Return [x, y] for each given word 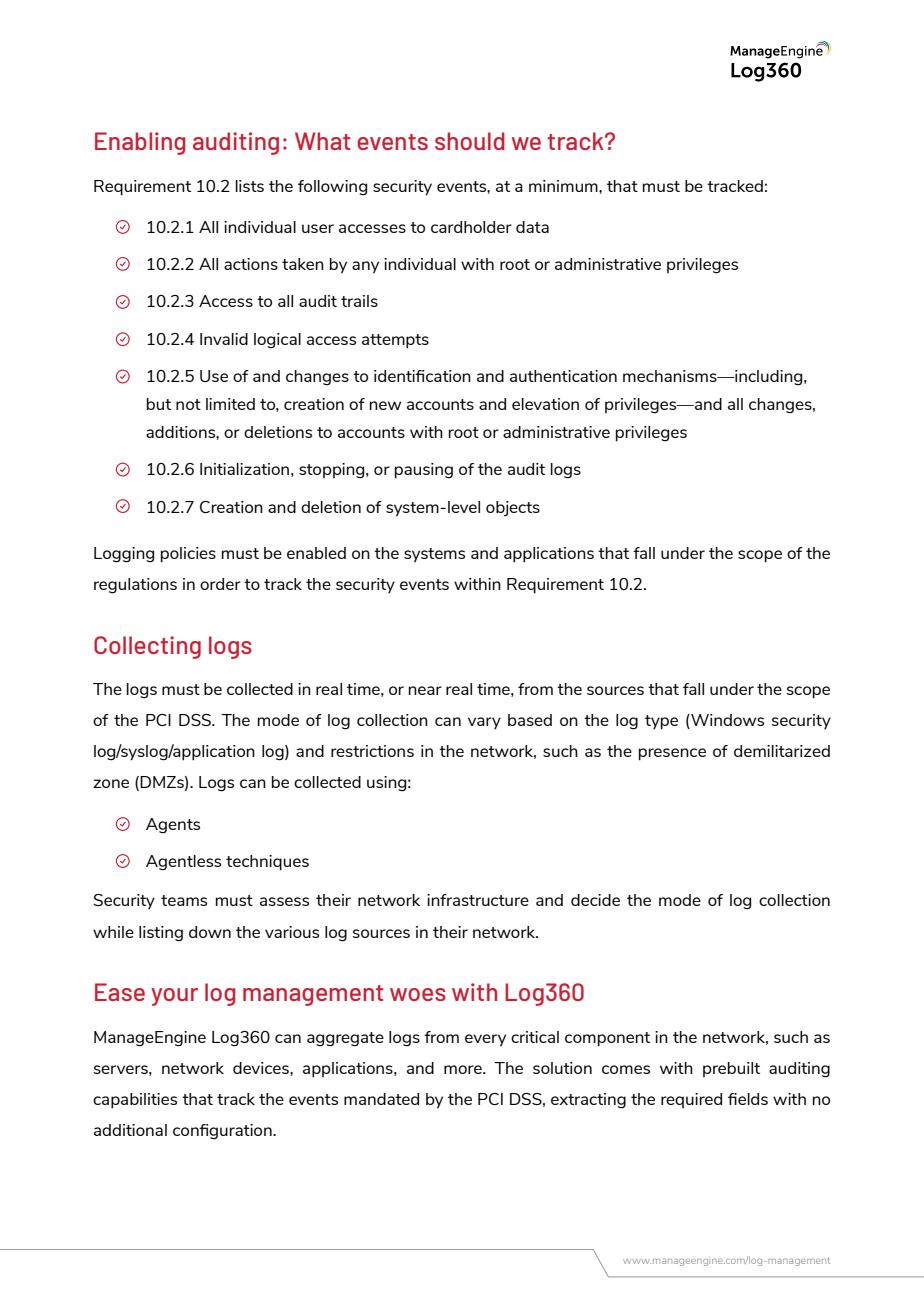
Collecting [147, 647]
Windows [726, 721]
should [470, 141]
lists [250, 186]
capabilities [135, 1101]
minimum [564, 186]
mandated [381, 1099]
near [425, 690]
